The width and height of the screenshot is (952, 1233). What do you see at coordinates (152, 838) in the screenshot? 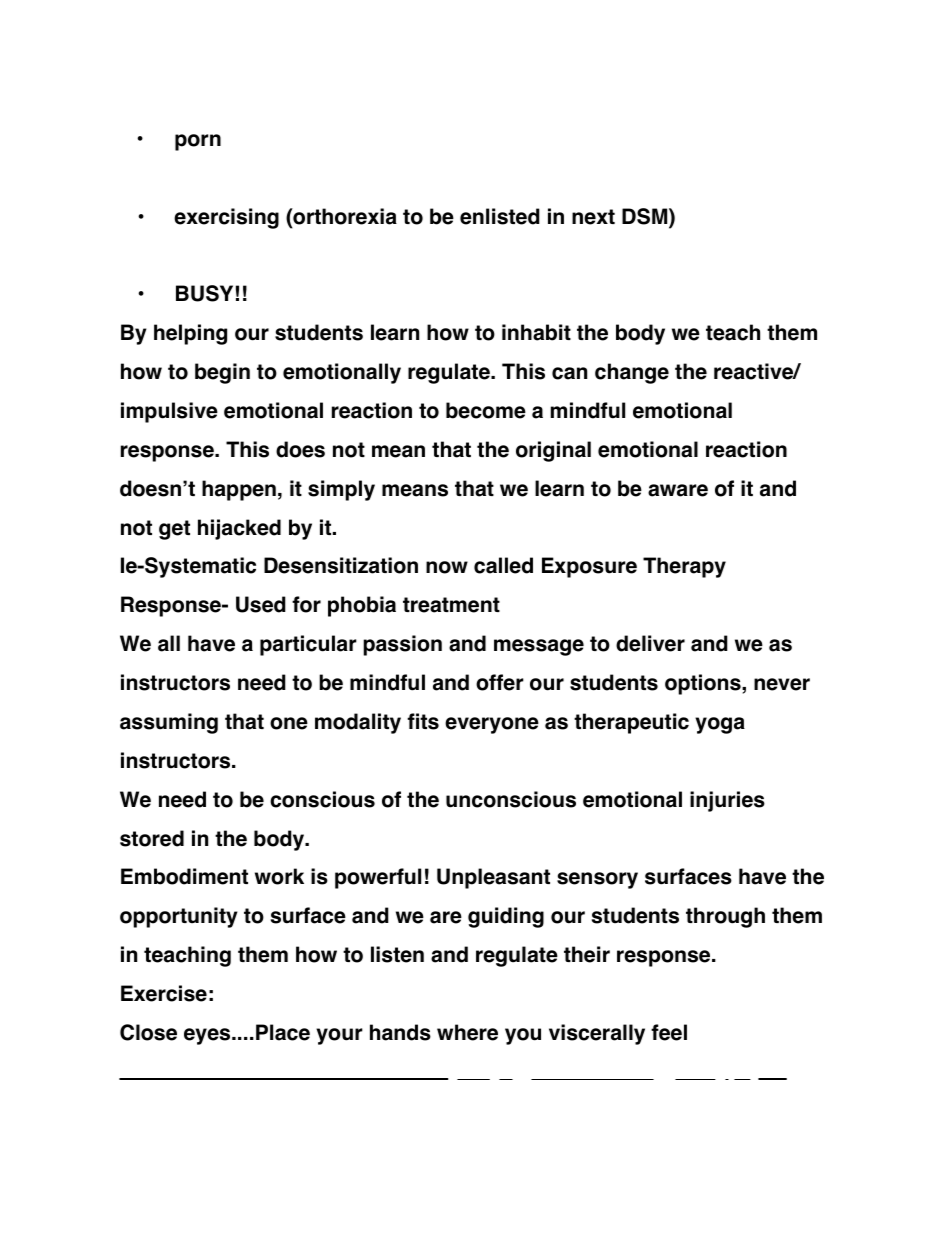
I see `stored` at bounding box center [152, 838].
